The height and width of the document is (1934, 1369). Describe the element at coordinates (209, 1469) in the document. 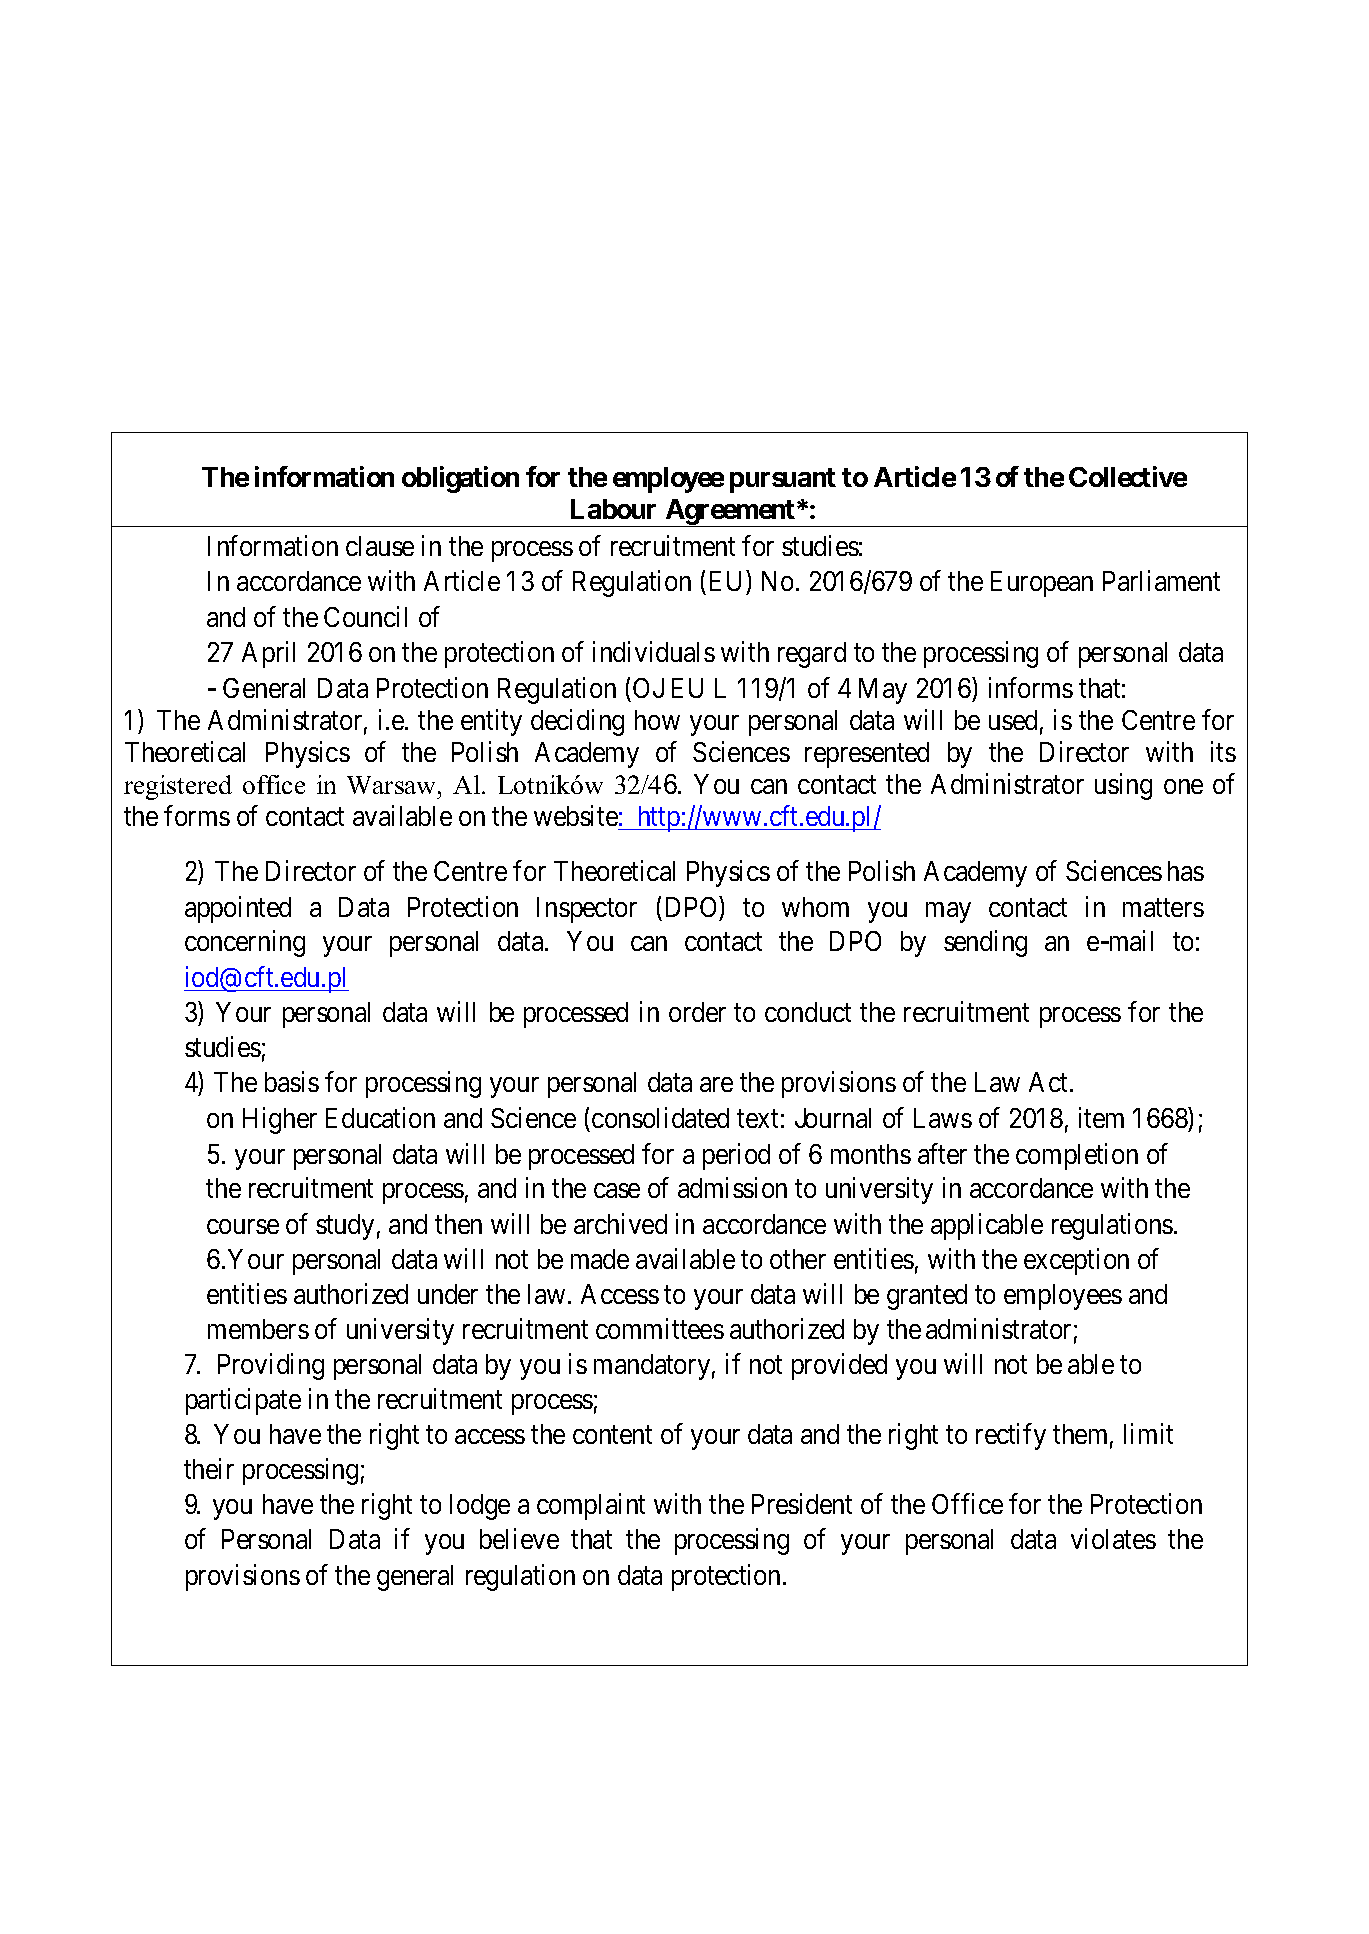

I see `their` at that location.
